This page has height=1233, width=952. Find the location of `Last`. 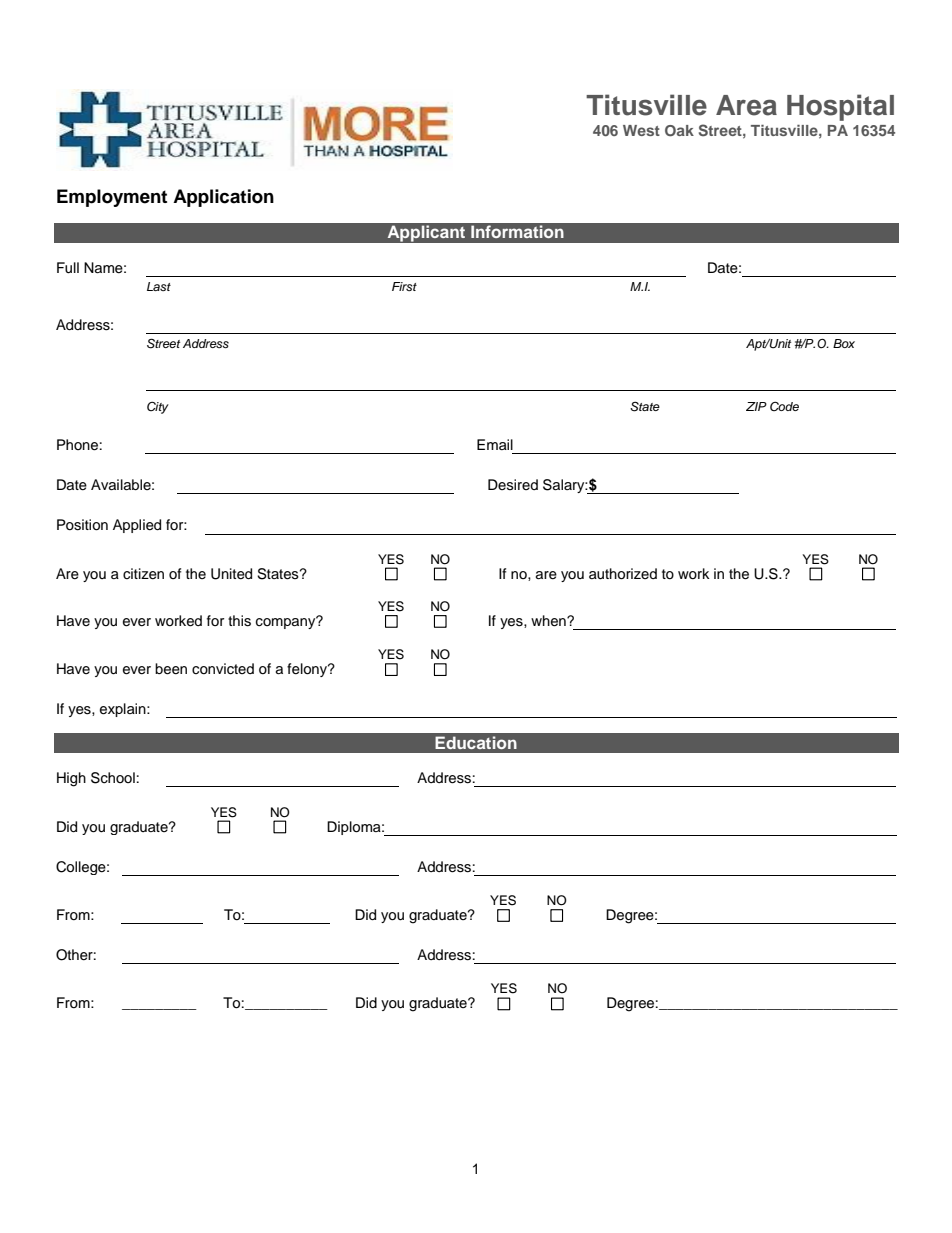

Last is located at coordinates (159, 286).
